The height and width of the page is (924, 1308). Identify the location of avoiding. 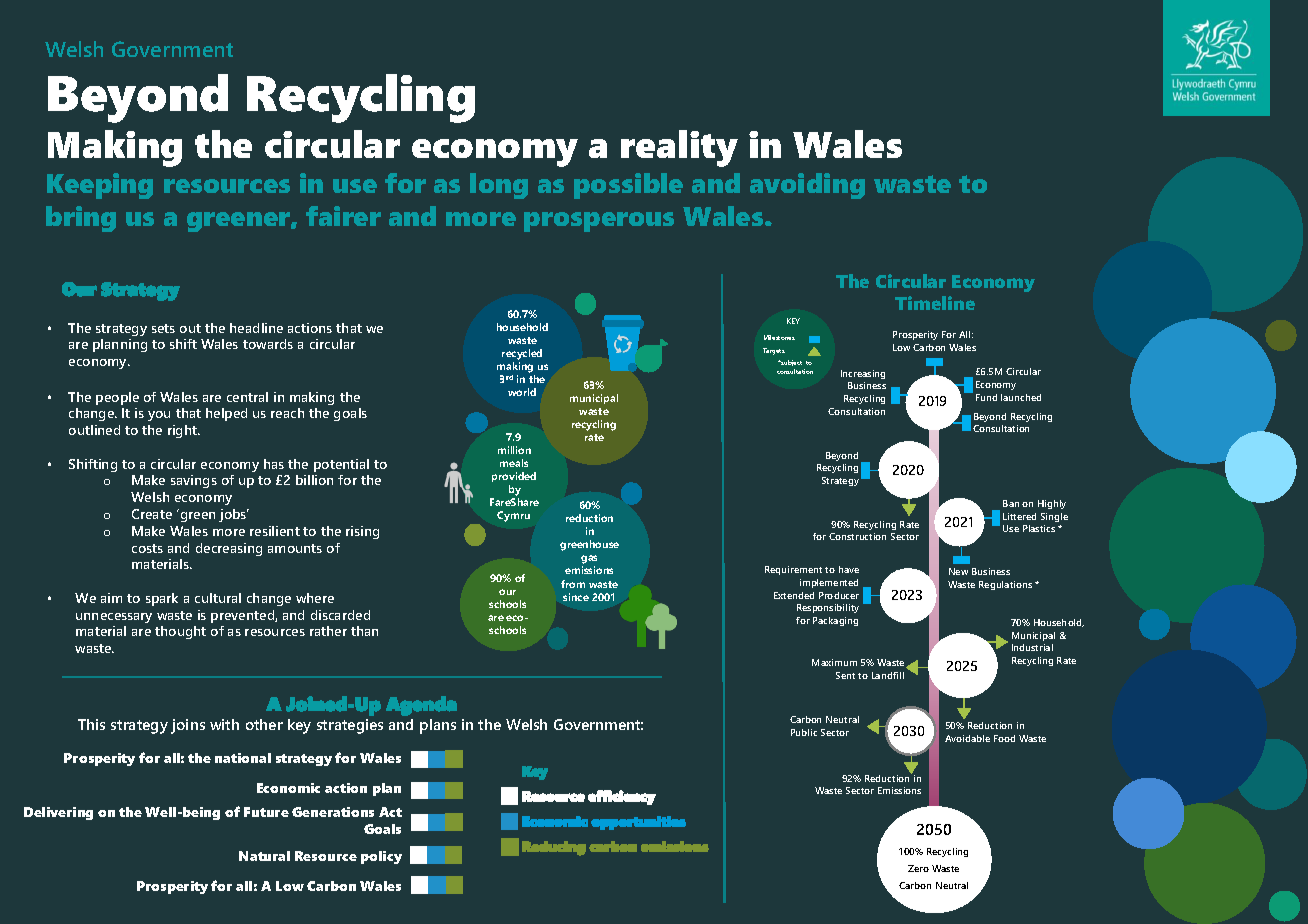
(807, 186).
